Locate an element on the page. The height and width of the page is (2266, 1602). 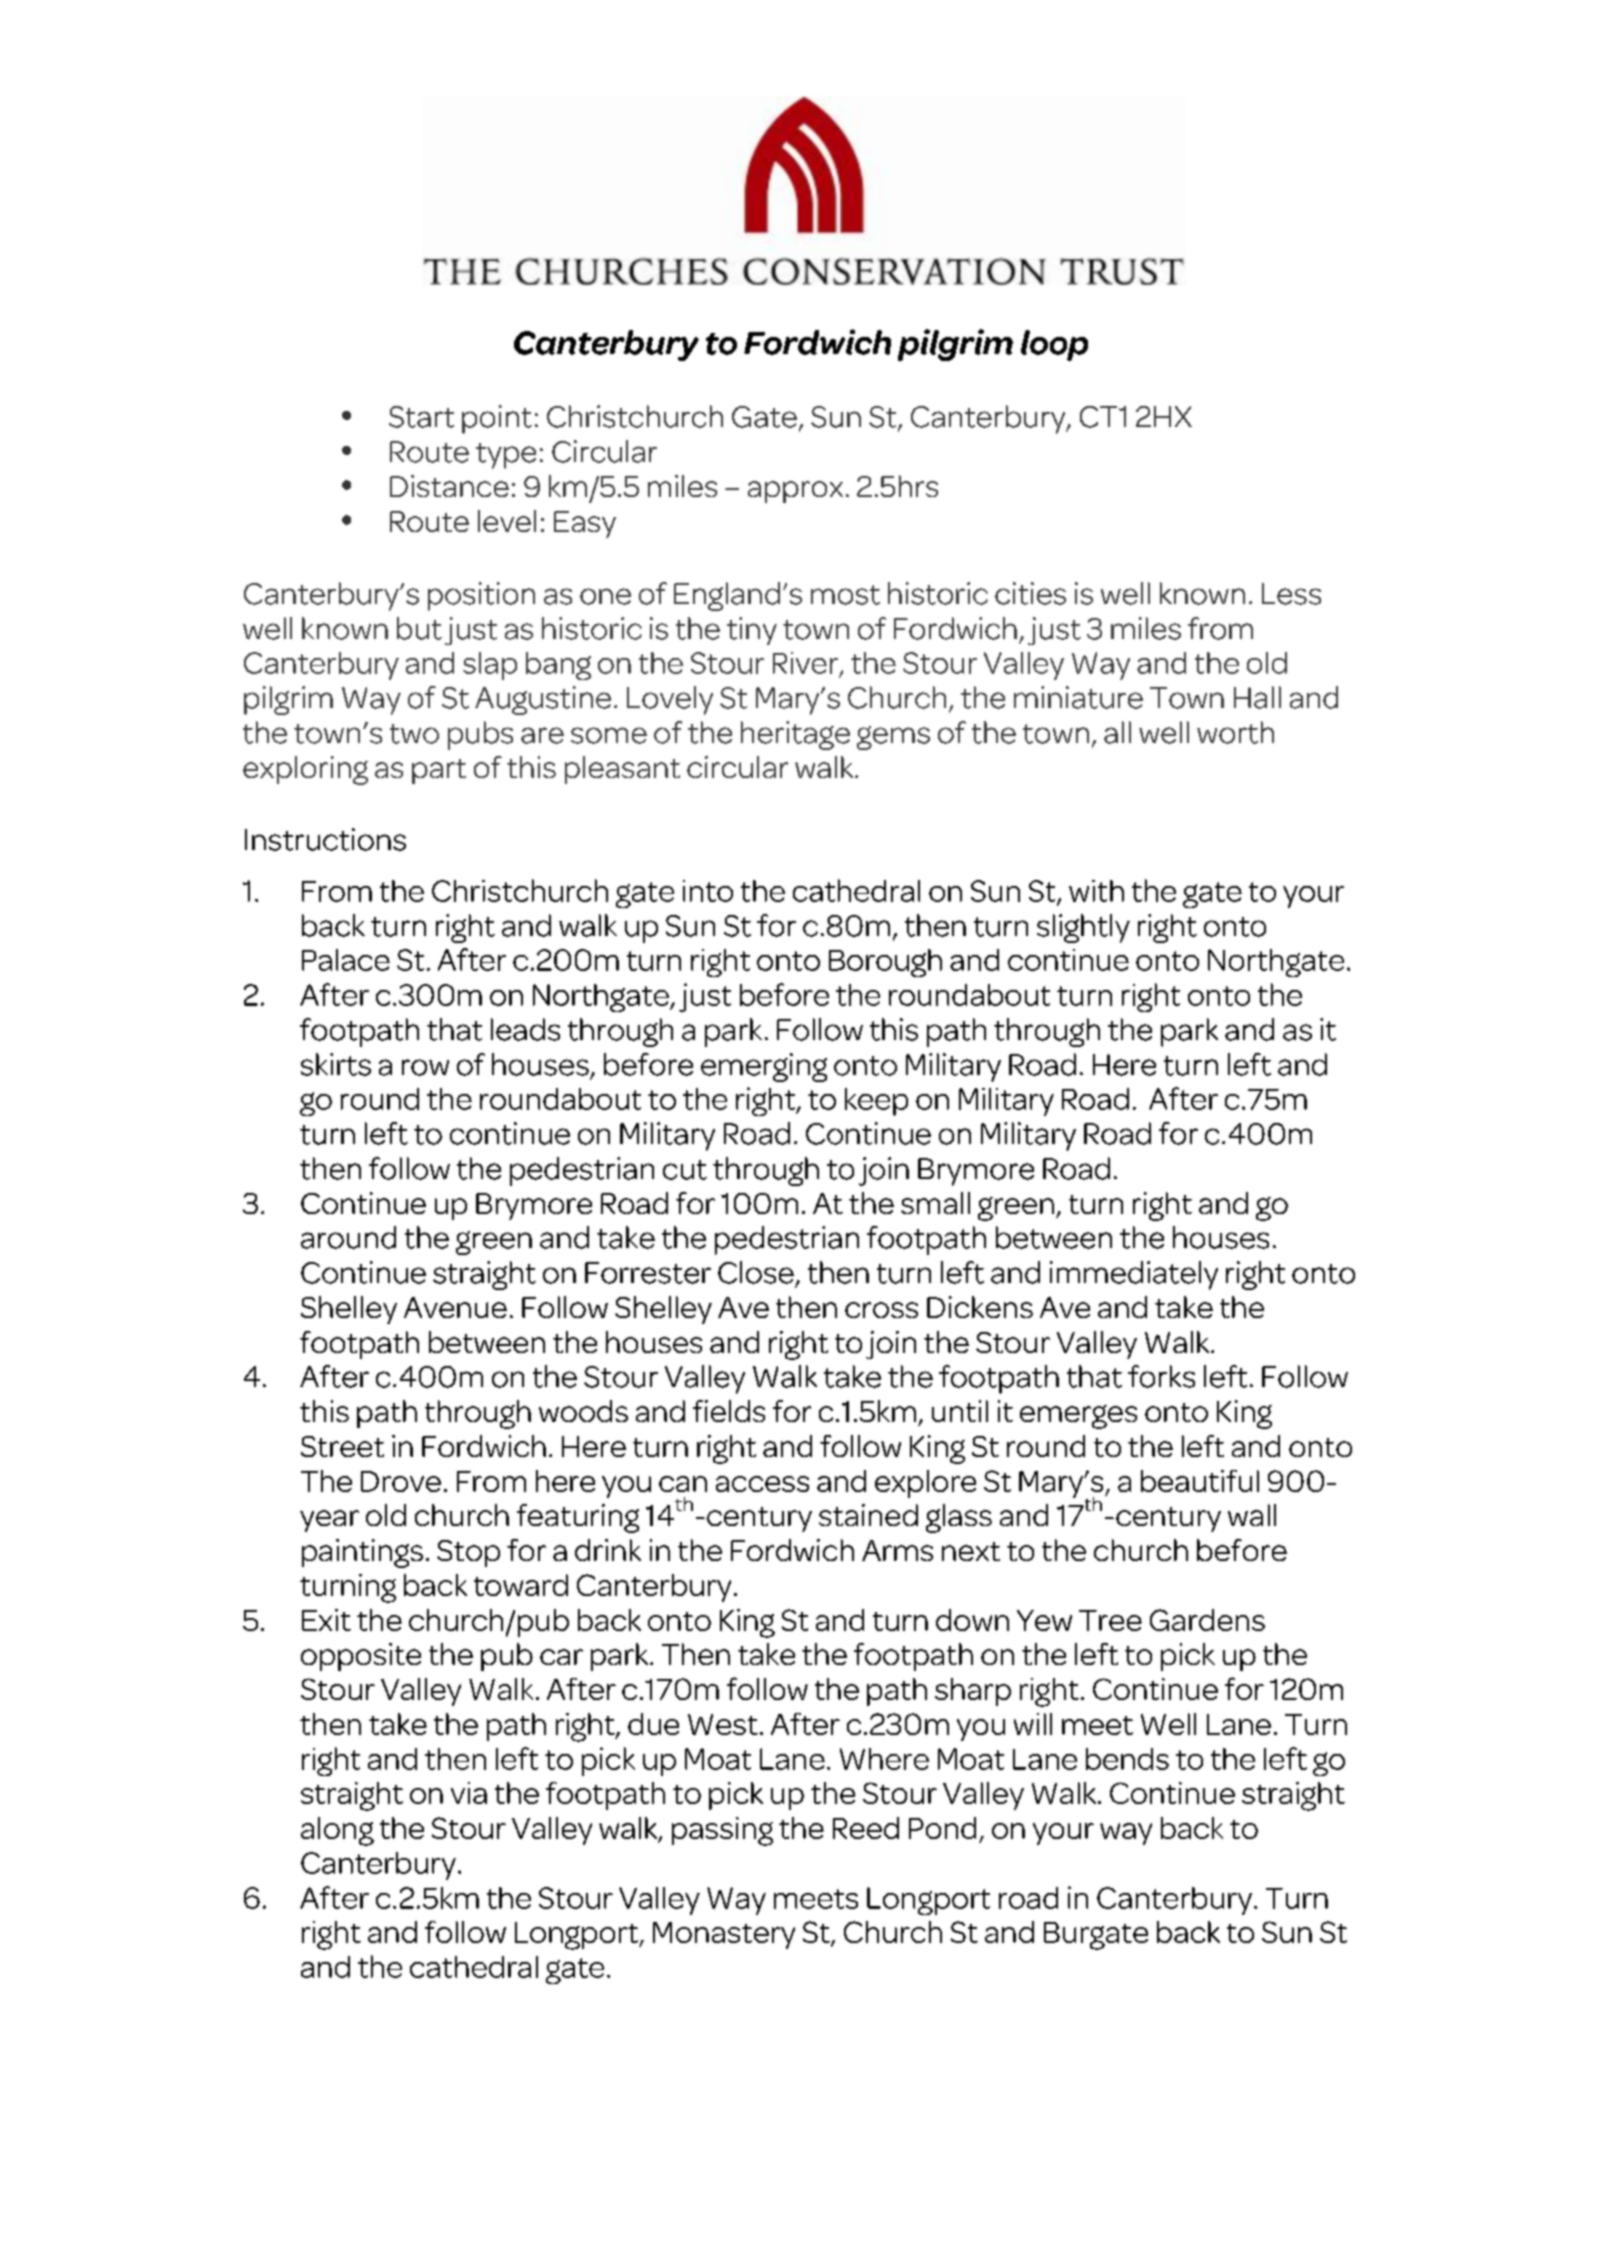
Start is located at coordinates (421, 417).
